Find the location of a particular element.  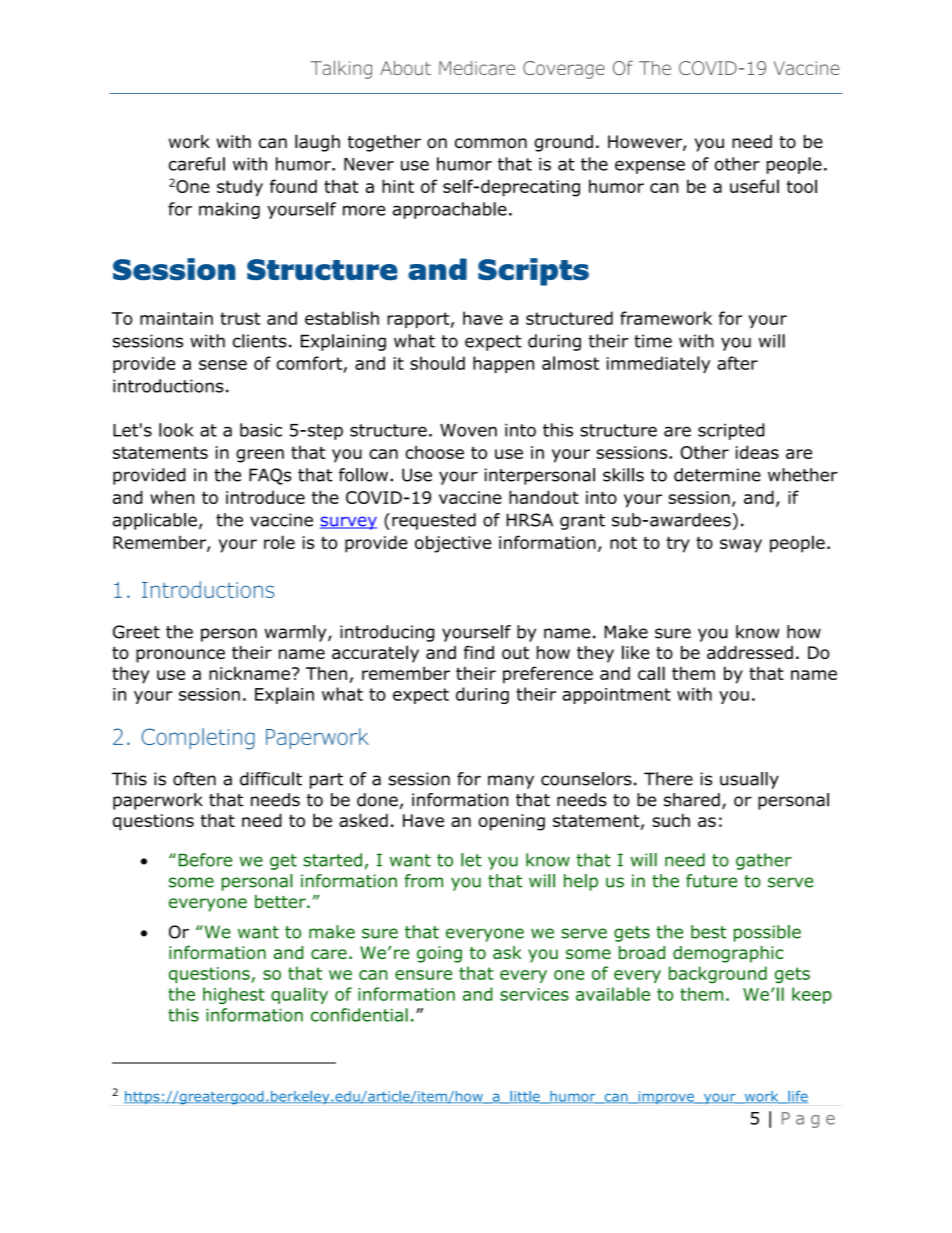

Page is located at coordinates (808, 1120).
